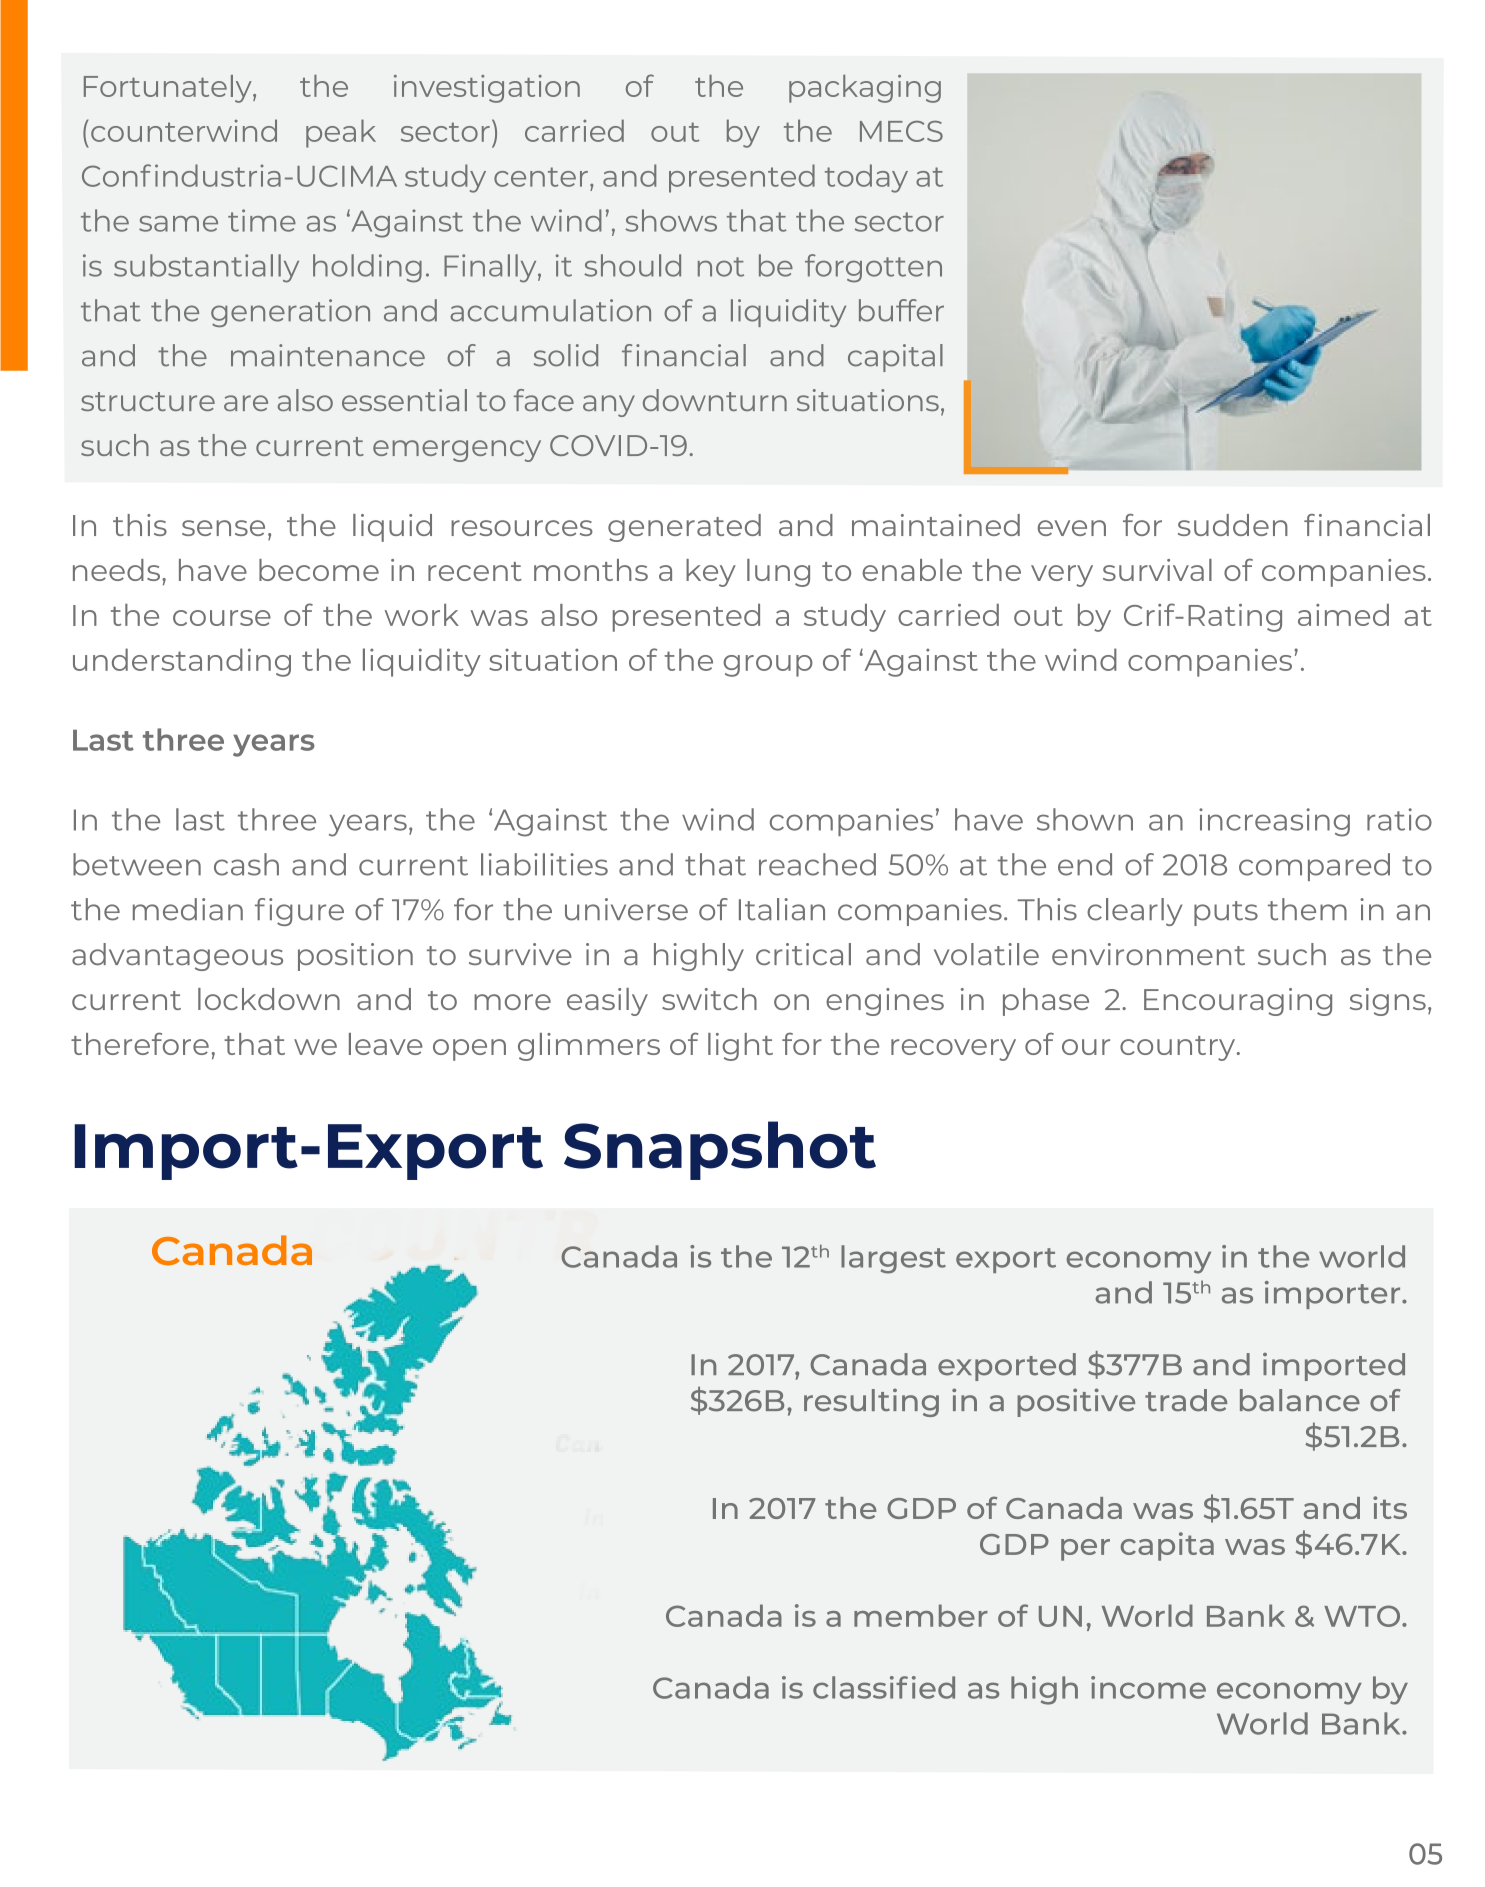  What do you see at coordinates (871, 1402) in the screenshot?
I see `resulting` at bounding box center [871, 1402].
